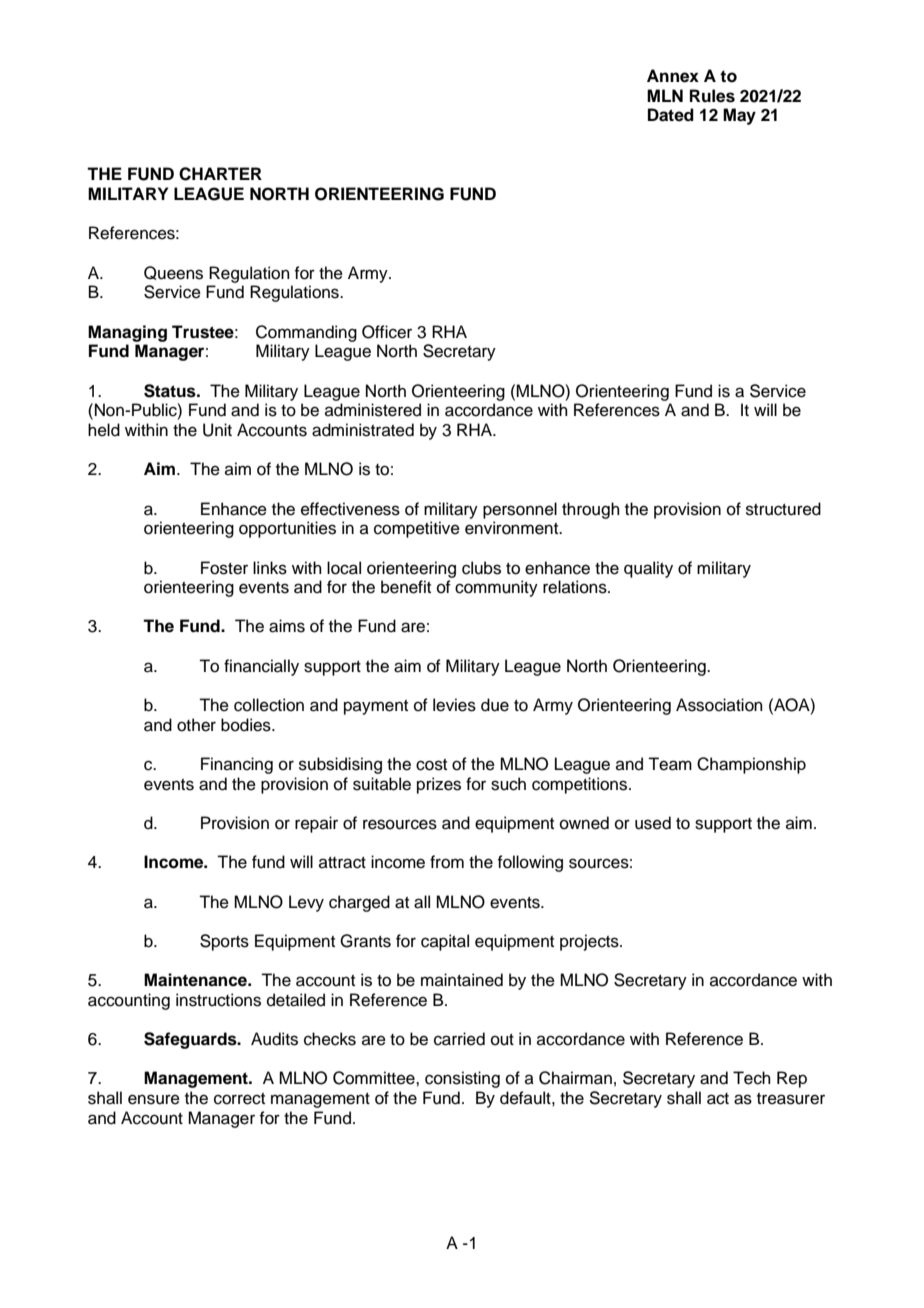 This page has height=1308, width=924. I want to click on Dated, so click(671, 115).
